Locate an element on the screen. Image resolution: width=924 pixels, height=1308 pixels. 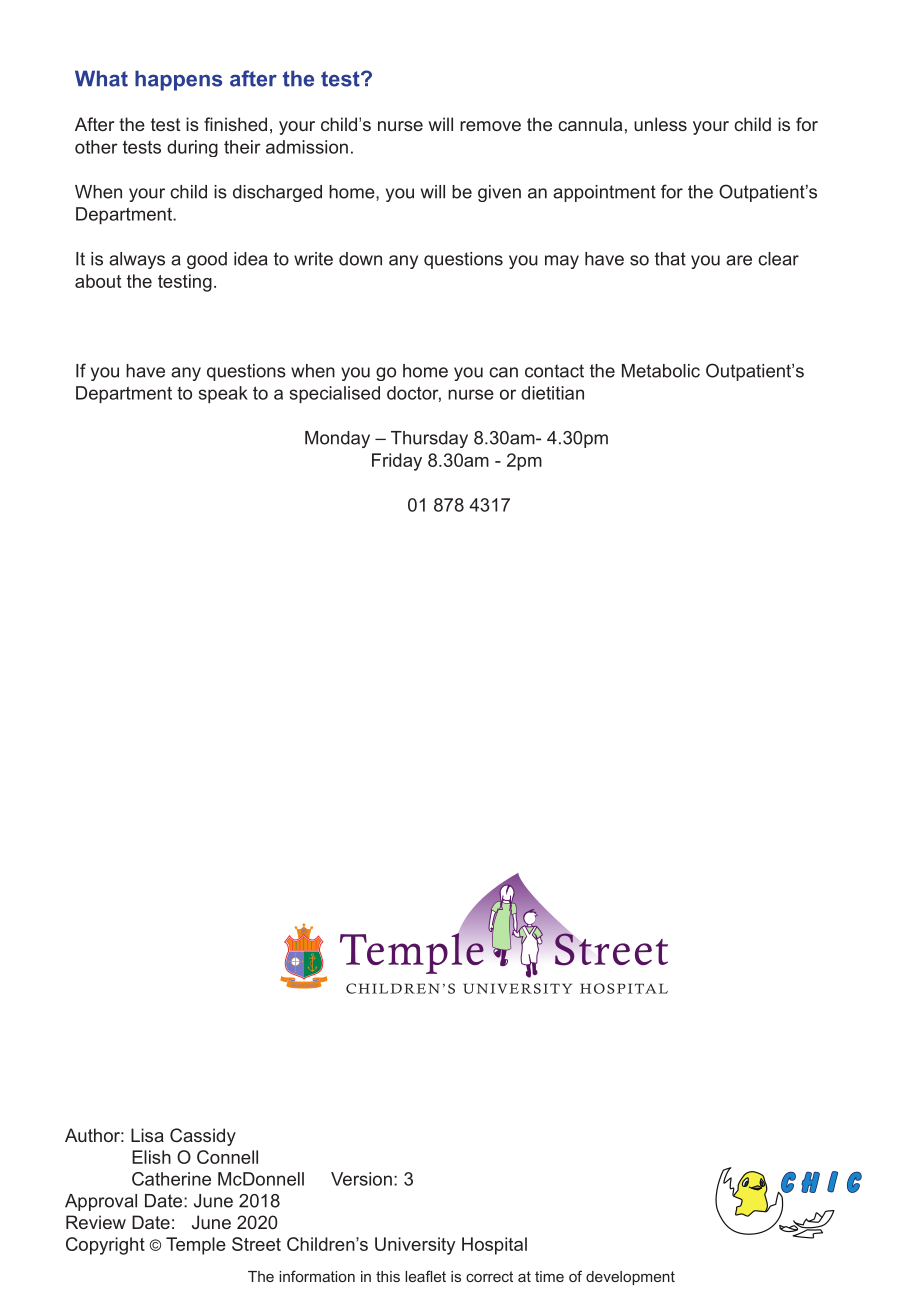
Friday is located at coordinates (397, 462).
